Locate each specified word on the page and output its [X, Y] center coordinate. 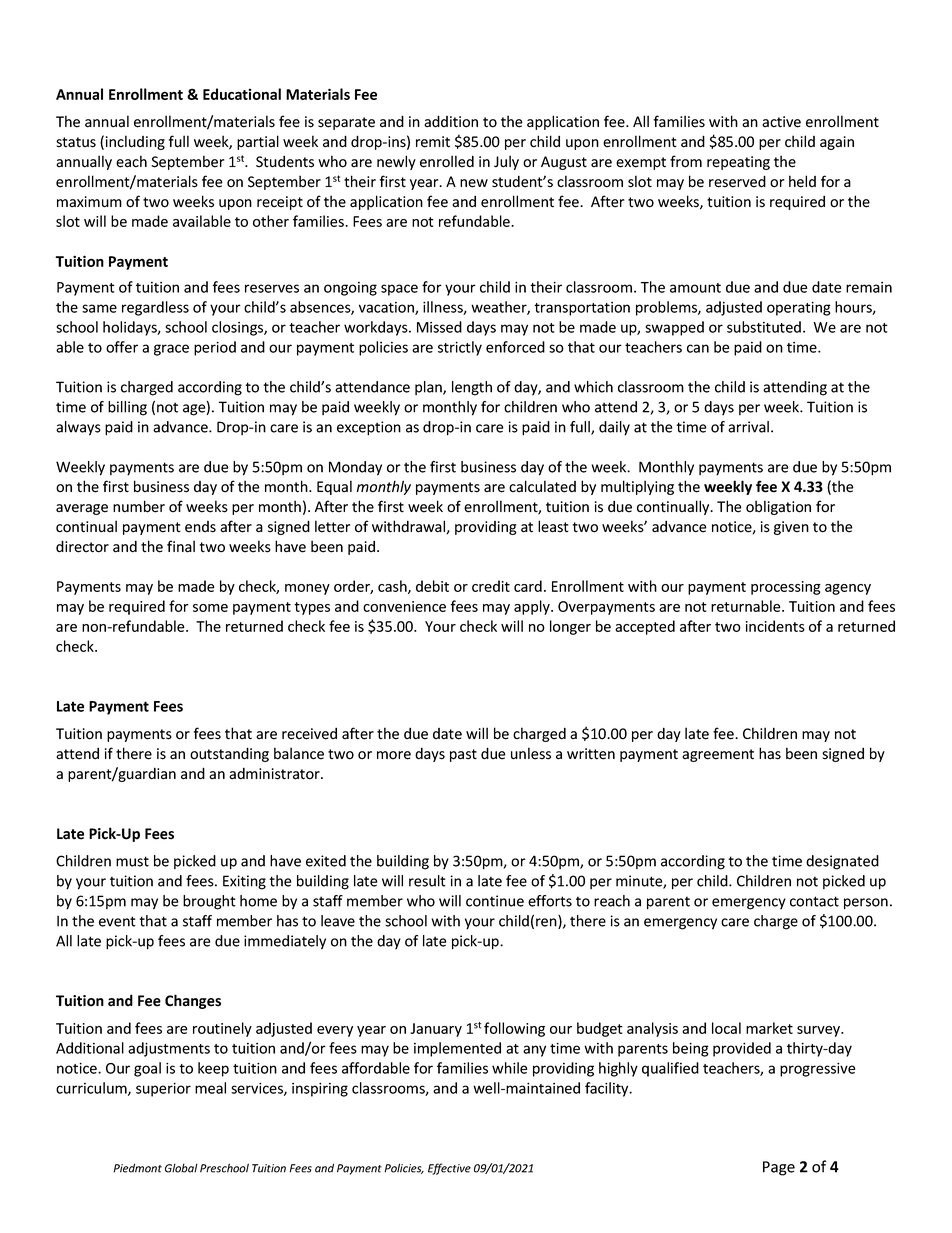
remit [433, 142]
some [210, 608]
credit [491, 586]
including [135, 142]
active [781, 122]
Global [181, 1168]
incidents [775, 626]
